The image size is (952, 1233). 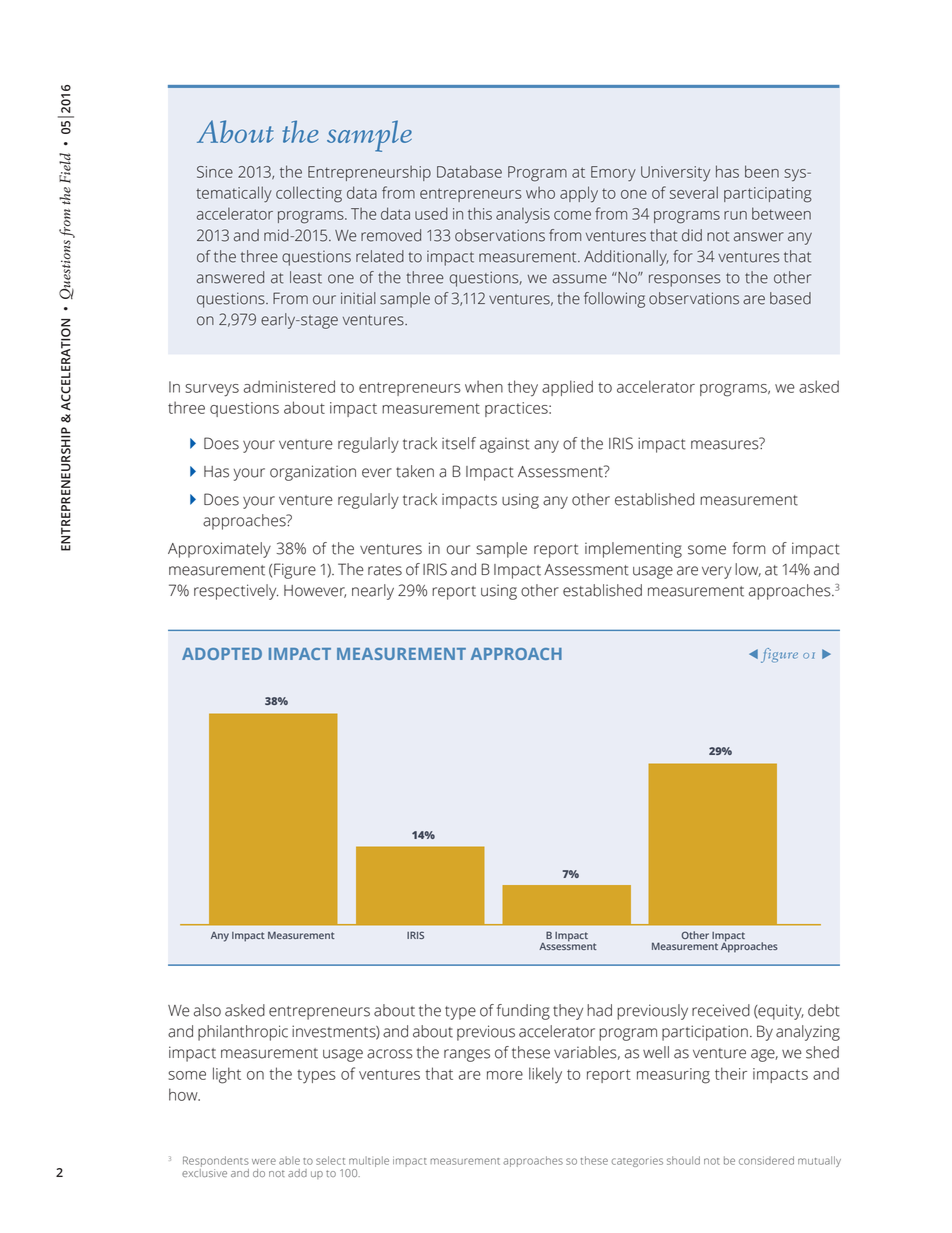 I want to click on received, so click(x=721, y=1010).
